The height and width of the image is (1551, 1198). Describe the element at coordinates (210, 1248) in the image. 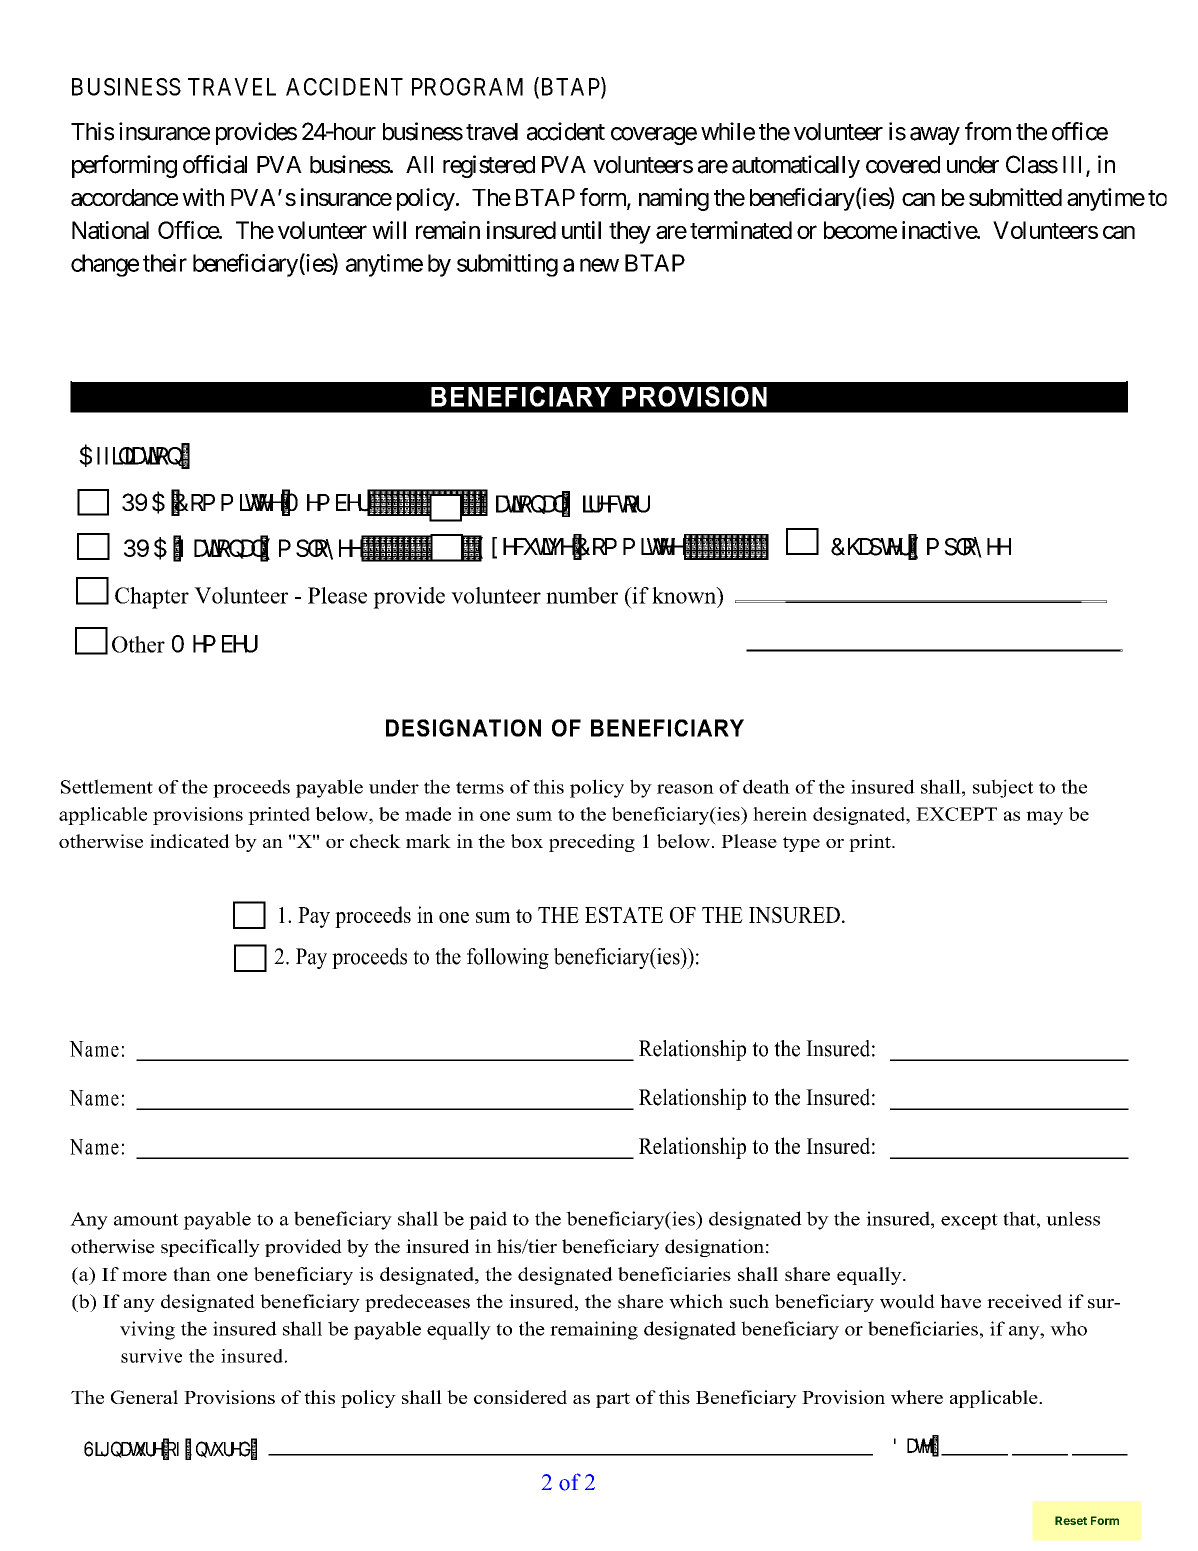

I see `specifically` at that location.
